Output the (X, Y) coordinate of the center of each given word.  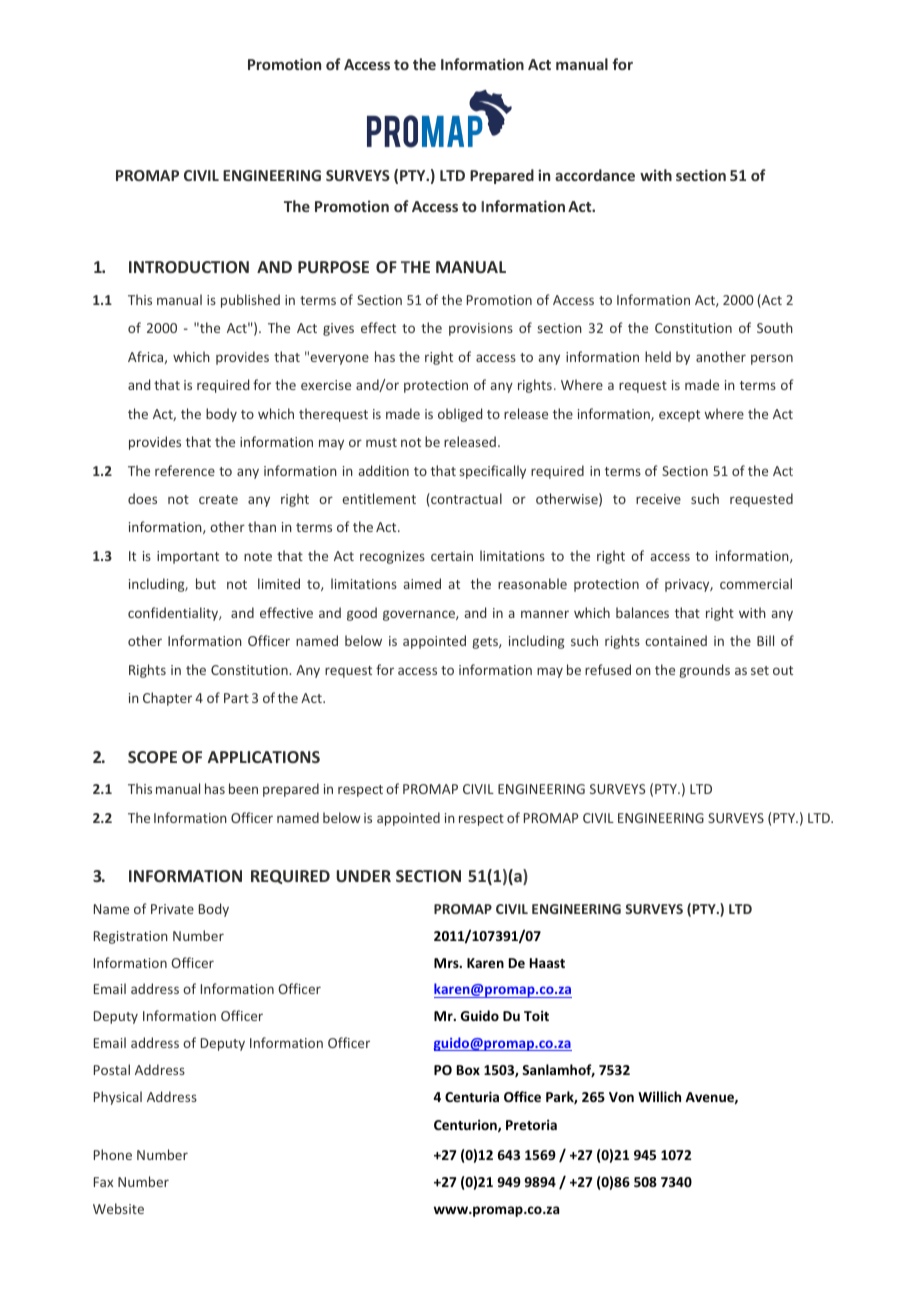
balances (642, 612)
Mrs (447, 963)
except (679, 416)
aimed (422, 583)
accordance (595, 175)
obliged (460, 415)
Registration (131, 937)
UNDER (363, 876)
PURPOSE (333, 267)
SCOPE (152, 757)
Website (118, 1208)
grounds (704, 671)
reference (185, 470)
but (206, 583)
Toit (536, 1015)
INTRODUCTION (189, 267)
